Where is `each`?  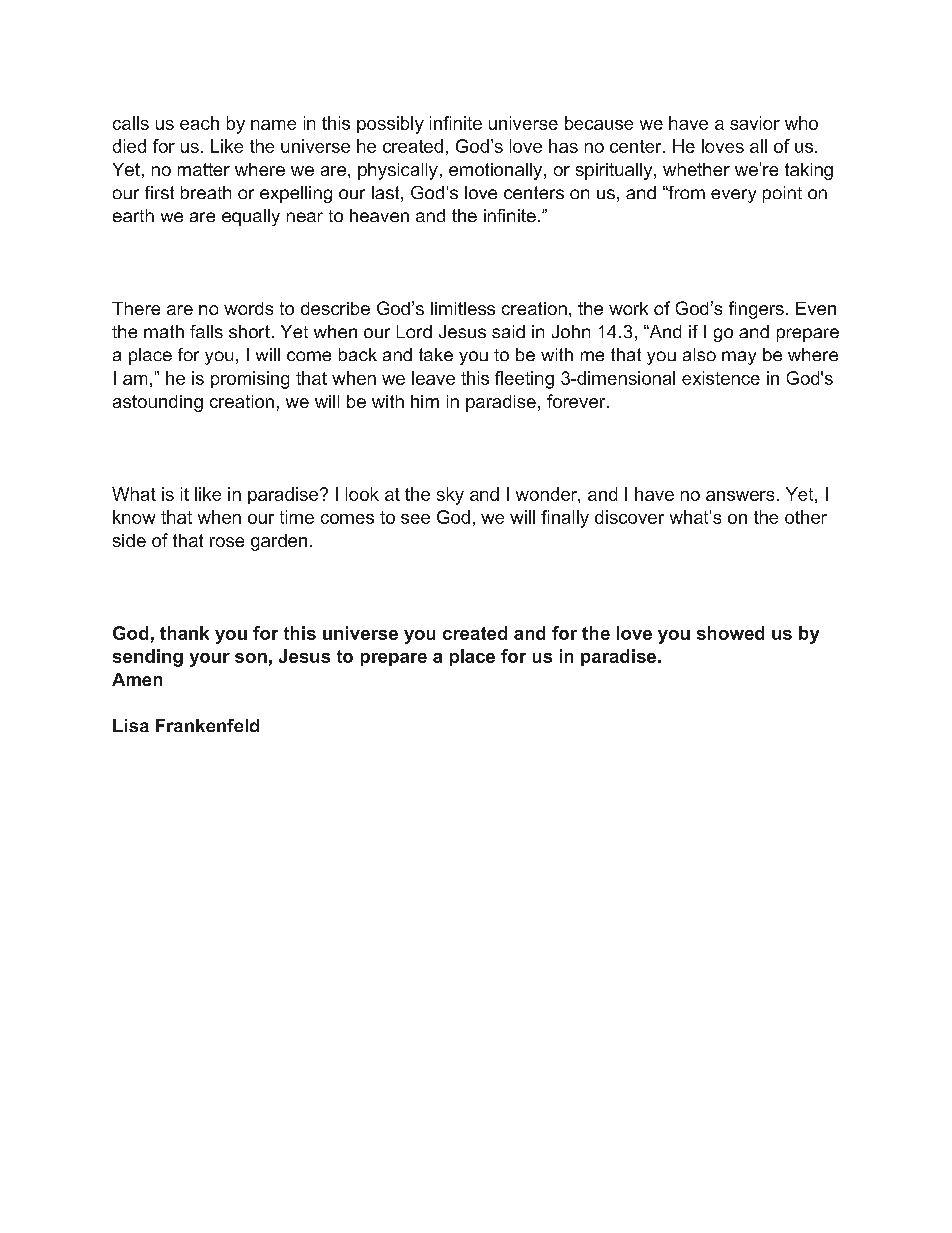
each is located at coordinates (199, 123).
